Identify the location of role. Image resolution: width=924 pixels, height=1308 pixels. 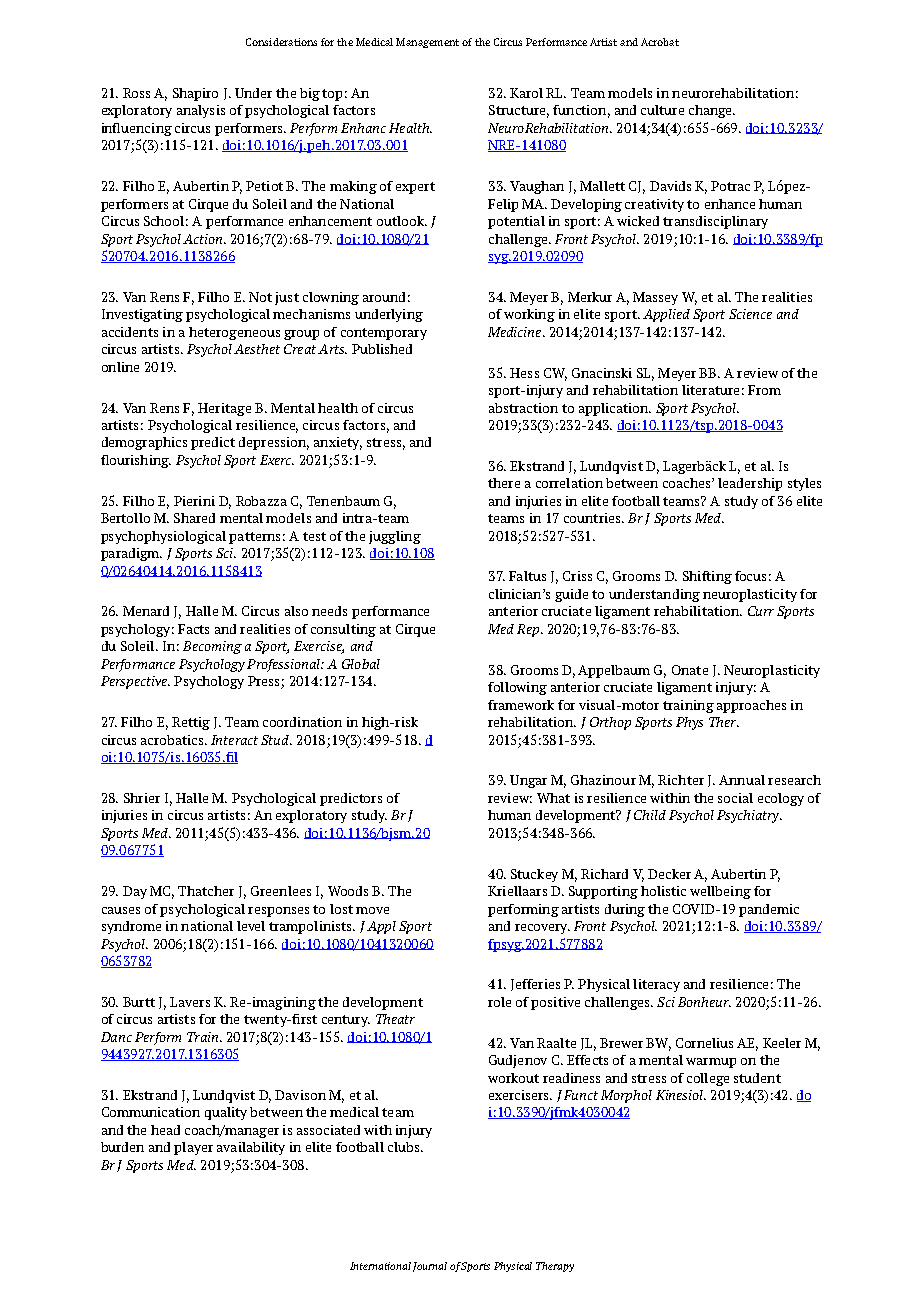
(499, 1002).
